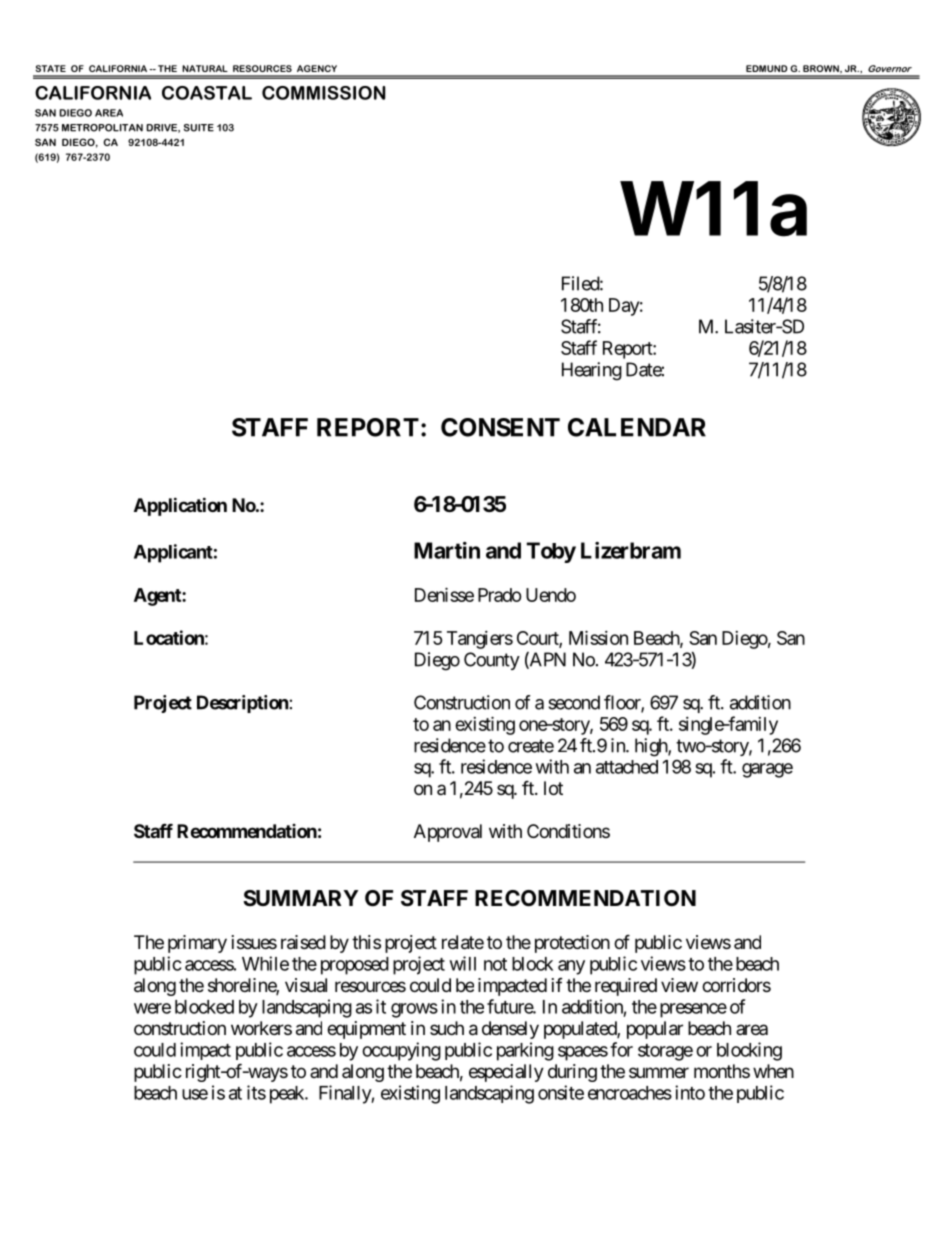 This screenshot has height=1233, width=952. I want to click on AGENCY, so click(317, 68).
